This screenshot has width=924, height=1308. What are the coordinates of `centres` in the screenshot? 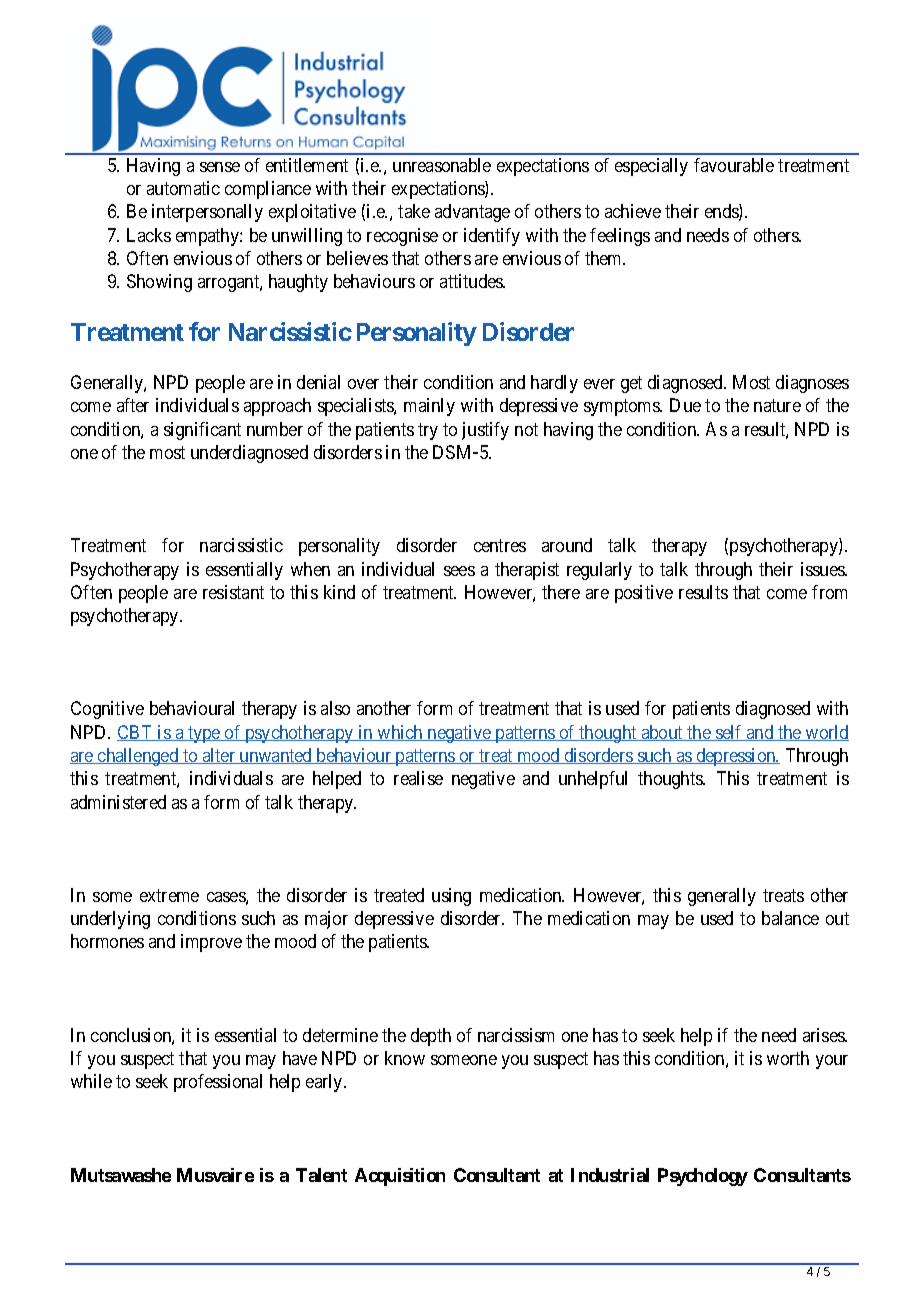 It's located at (500, 546).
